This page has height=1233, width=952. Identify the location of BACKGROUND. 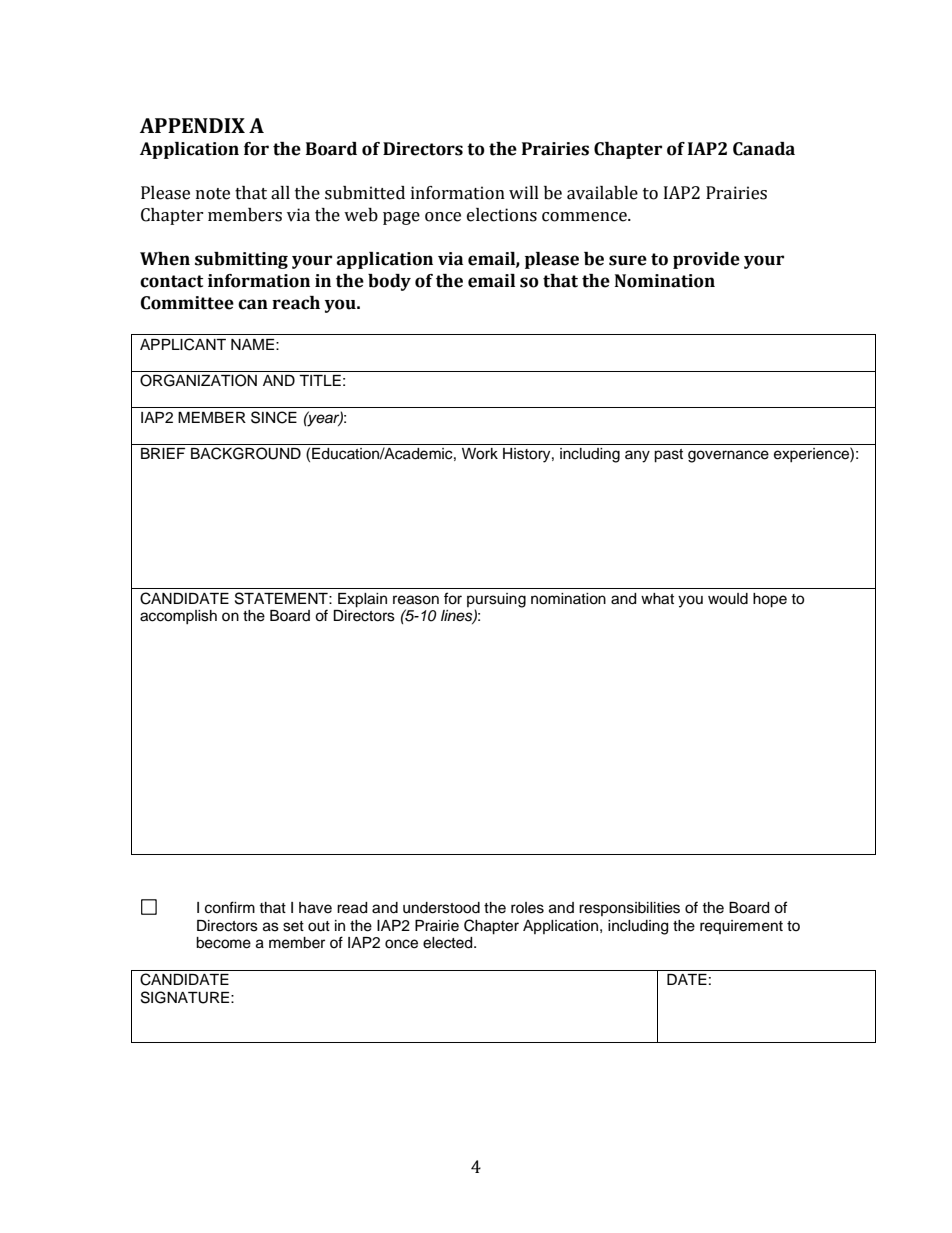
(246, 453).
